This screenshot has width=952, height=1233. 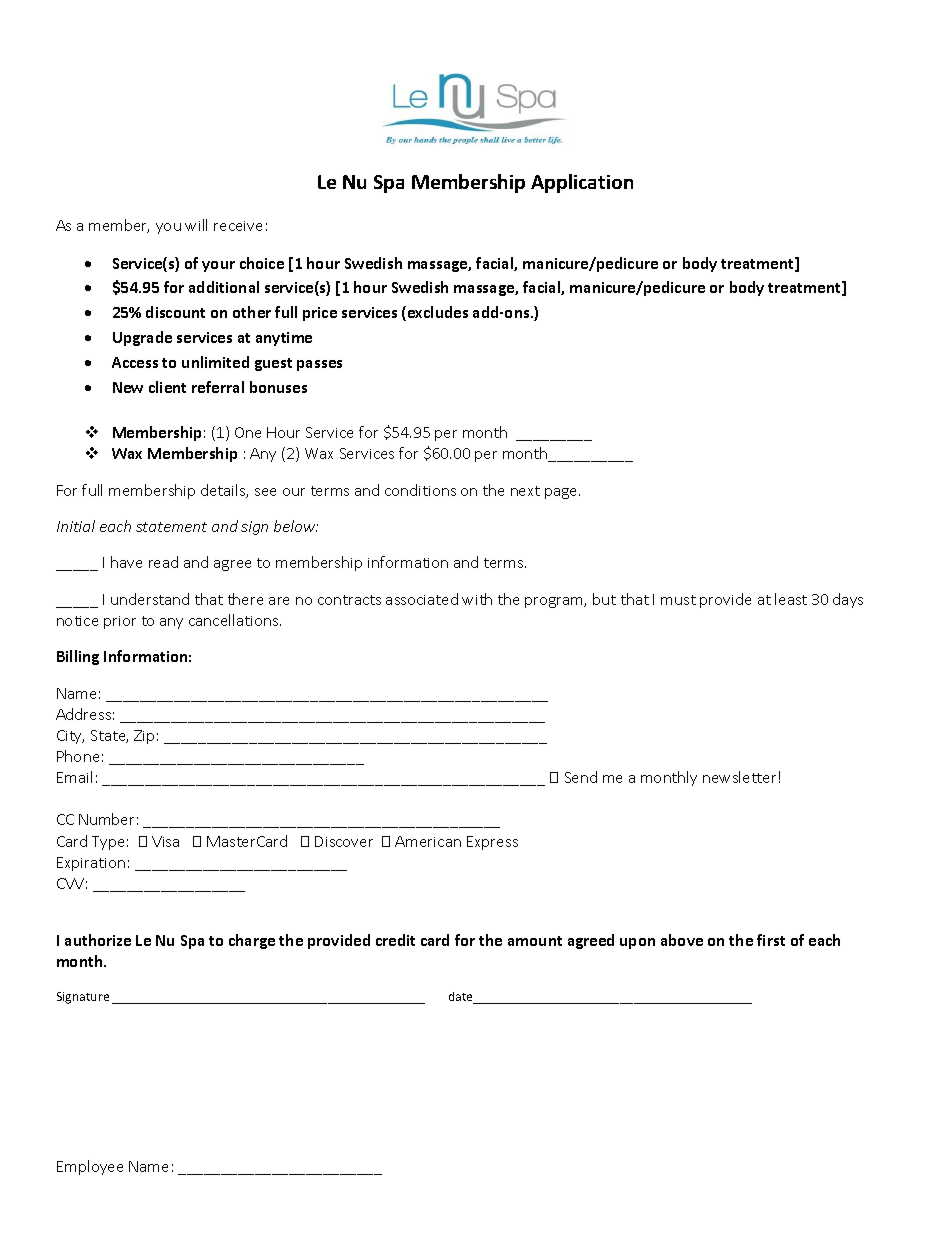 I want to click on least, so click(x=791, y=599).
